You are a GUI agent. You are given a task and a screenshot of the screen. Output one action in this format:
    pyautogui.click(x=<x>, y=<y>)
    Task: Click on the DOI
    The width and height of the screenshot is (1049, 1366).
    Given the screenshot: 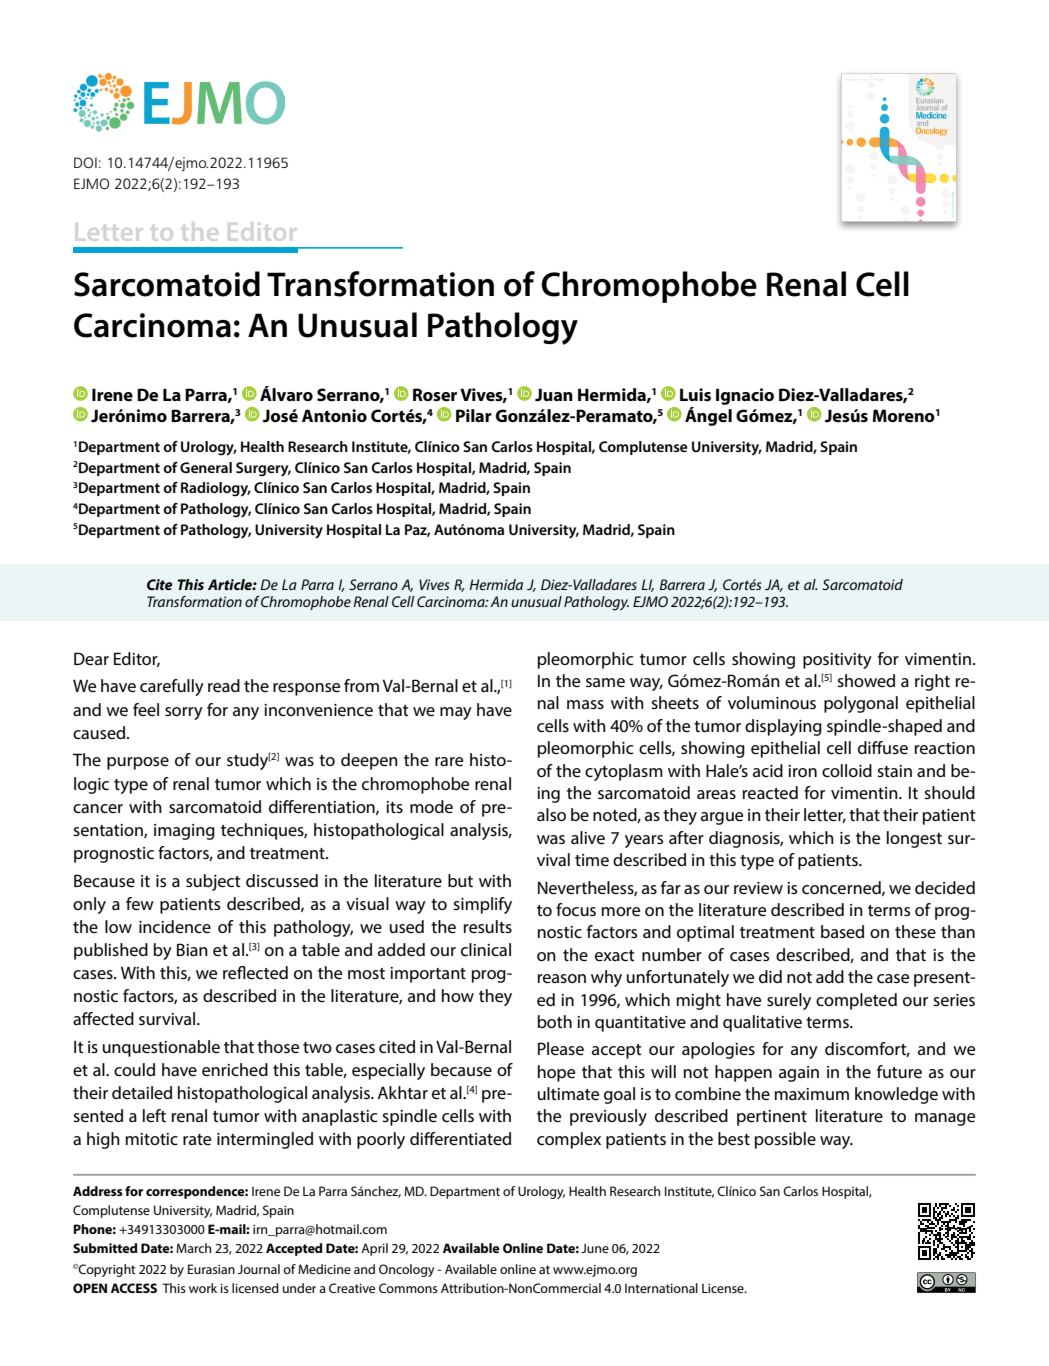 What is the action you would take?
    pyautogui.click(x=85, y=162)
